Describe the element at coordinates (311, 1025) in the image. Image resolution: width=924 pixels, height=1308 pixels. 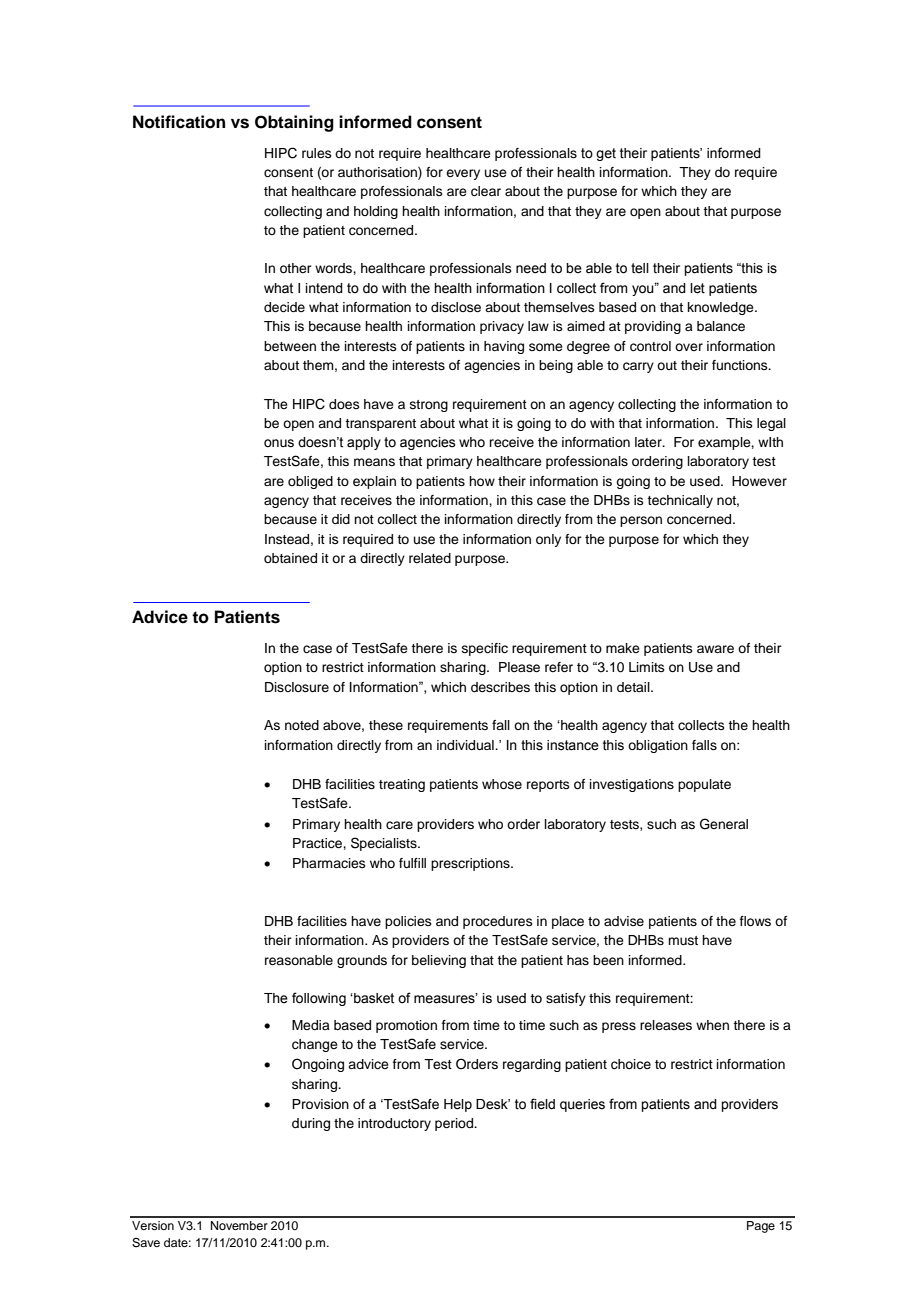
I see `Media` at that location.
